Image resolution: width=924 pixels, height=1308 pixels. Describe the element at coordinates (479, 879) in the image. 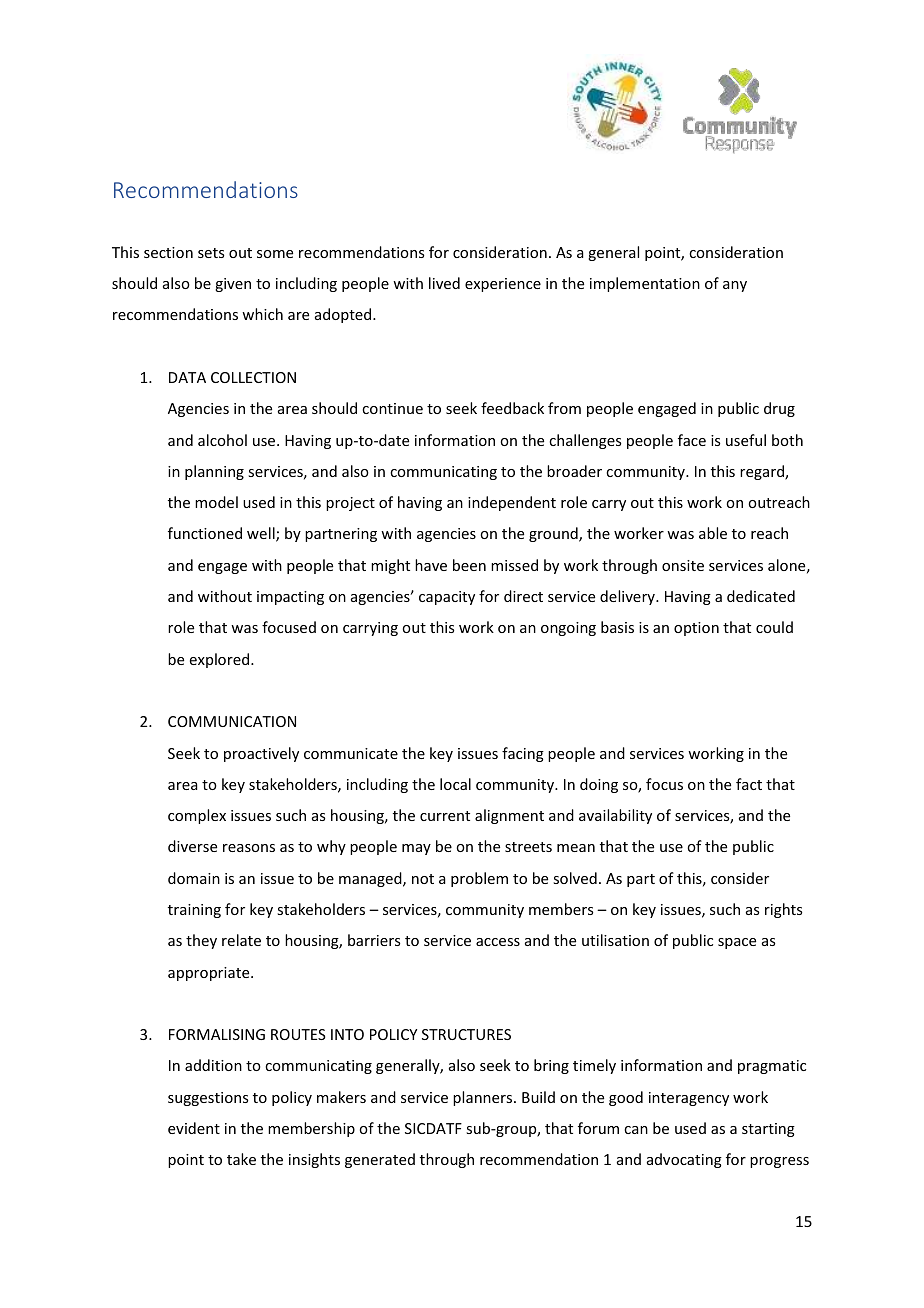

I see `problem` at that location.
